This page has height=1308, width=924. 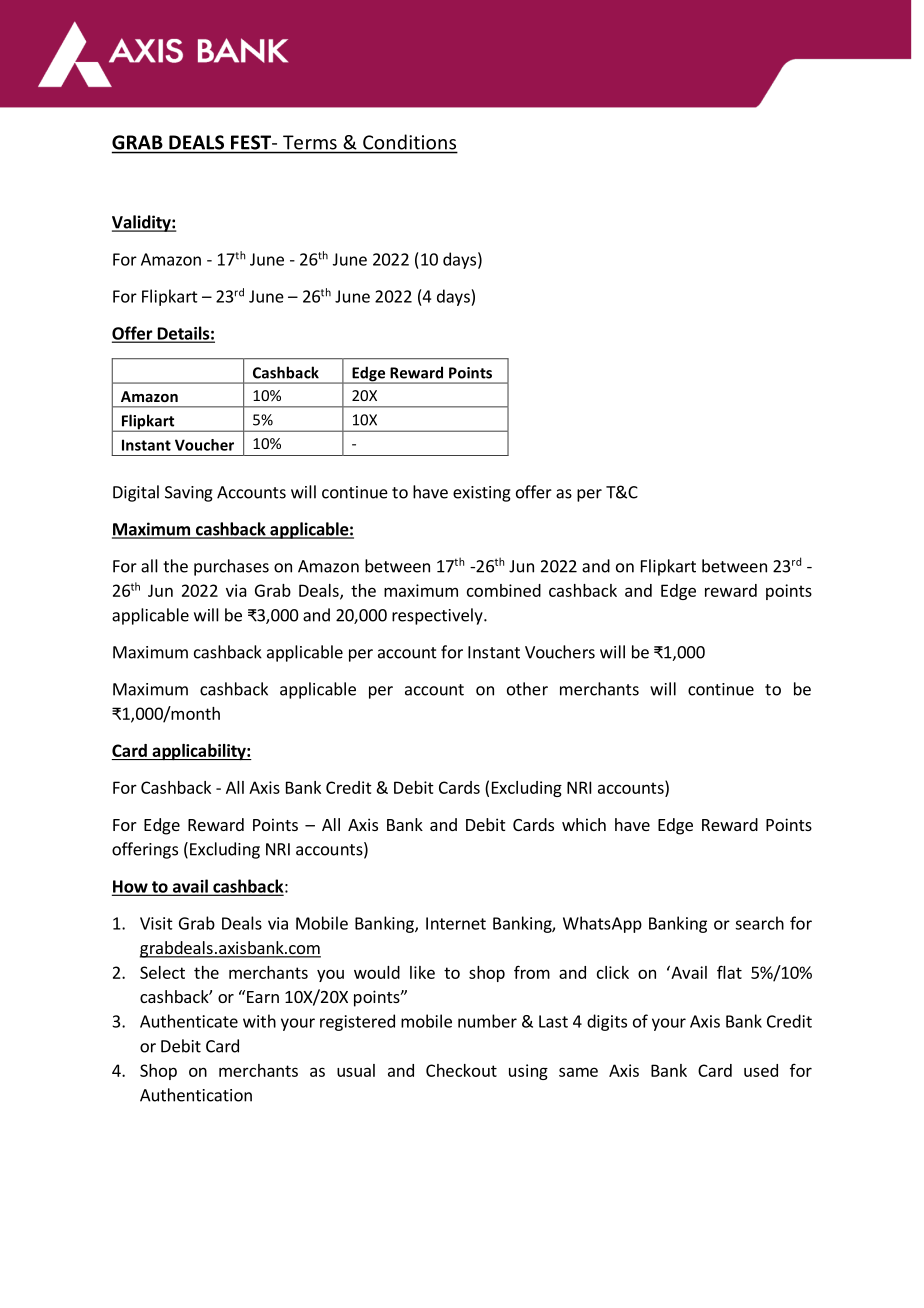 I want to click on used, so click(x=761, y=1070).
